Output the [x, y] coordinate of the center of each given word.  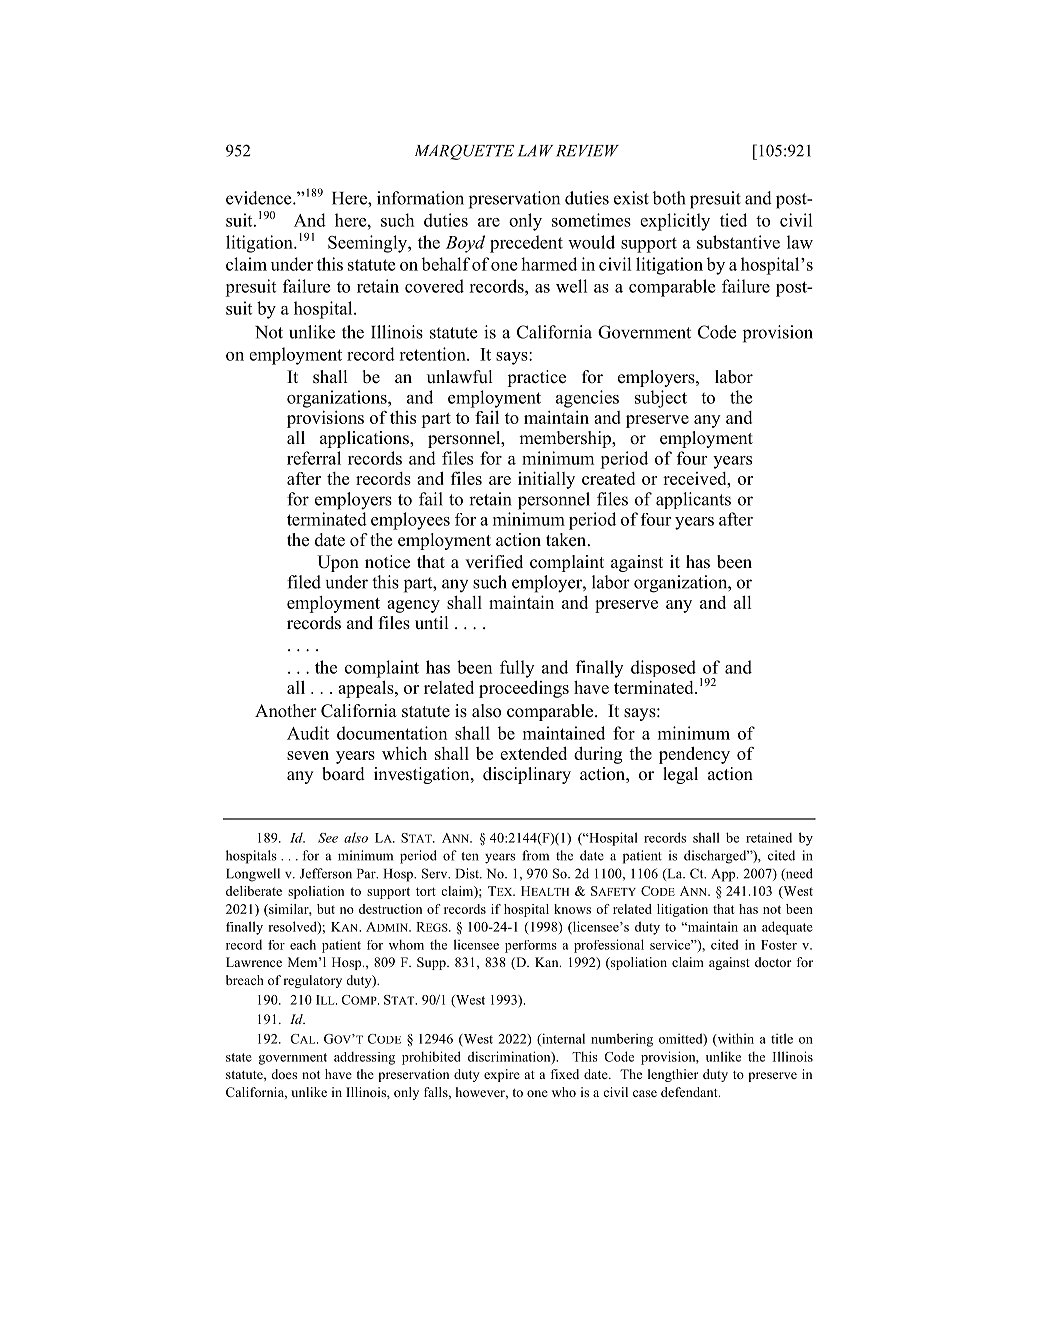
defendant [690, 1092]
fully [517, 669]
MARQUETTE [464, 152]
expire [502, 1075]
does [284, 1074]
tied [733, 220]
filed [304, 582]
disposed [663, 668]
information [420, 198]
